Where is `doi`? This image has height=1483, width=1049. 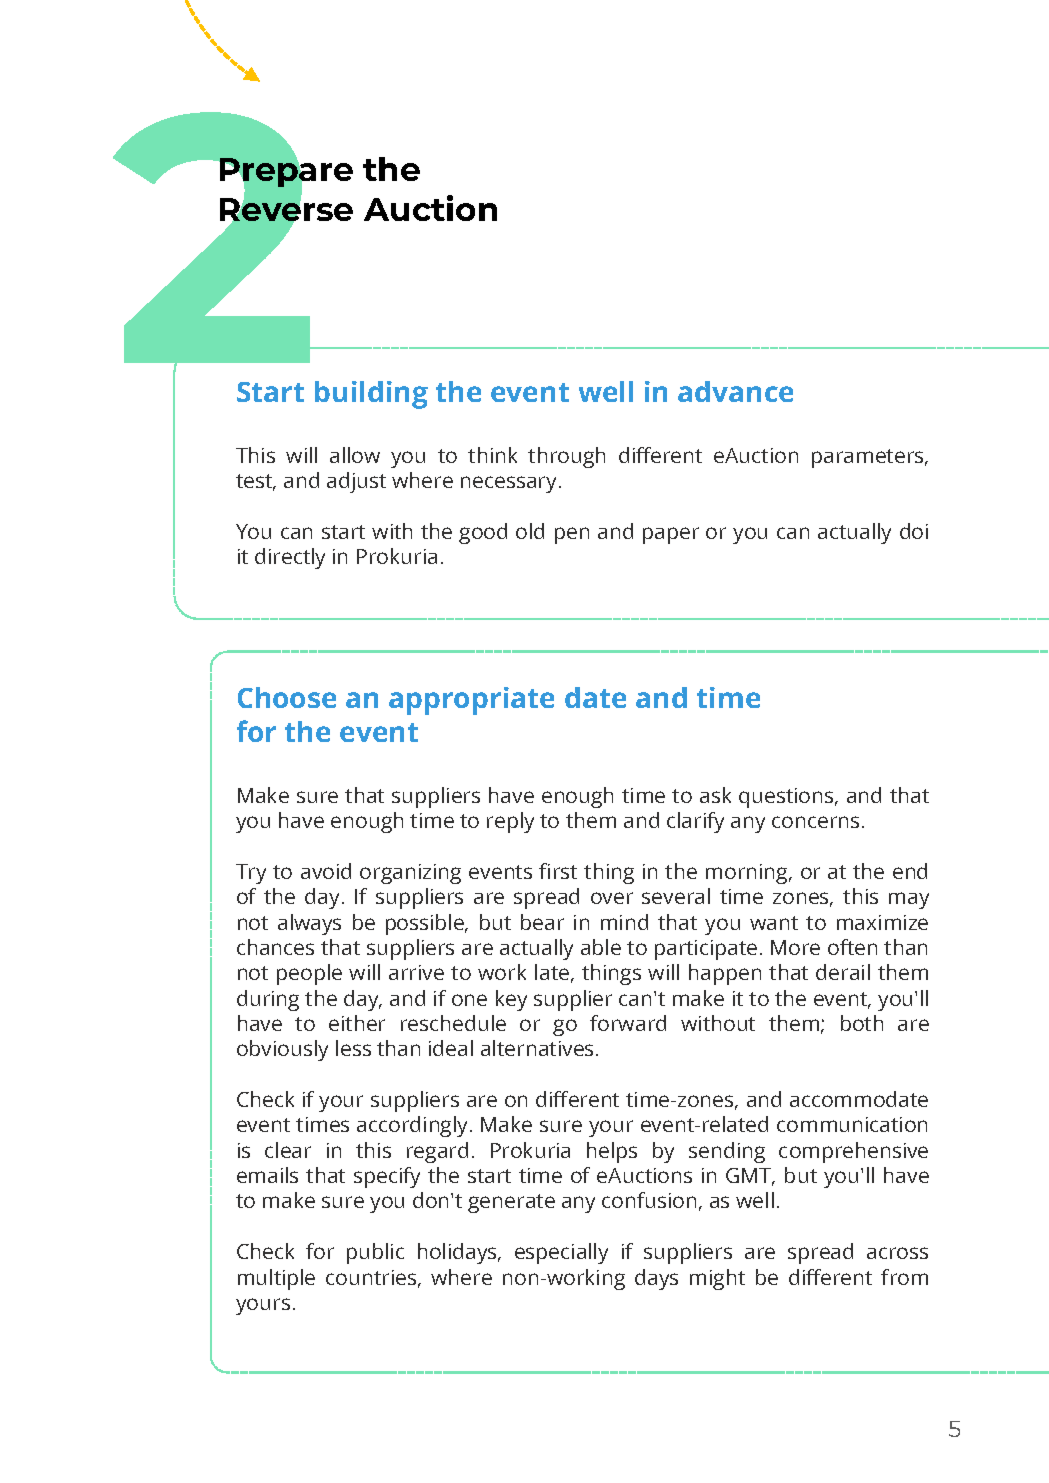 doi is located at coordinates (914, 531).
